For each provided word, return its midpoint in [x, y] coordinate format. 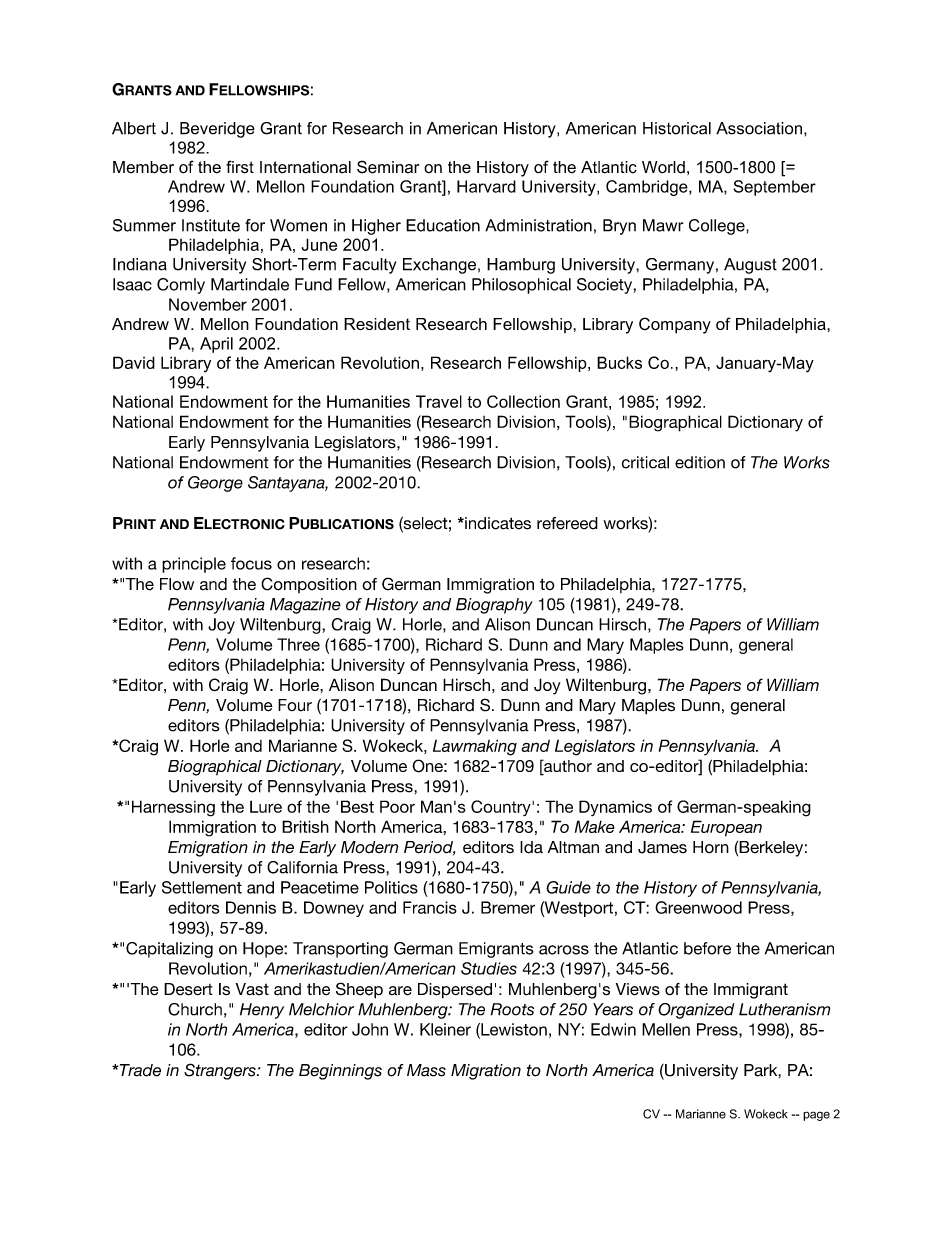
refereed [567, 523]
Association [759, 128]
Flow [177, 584]
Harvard [486, 186]
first [240, 167]
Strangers [221, 1071]
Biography [494, 606]
